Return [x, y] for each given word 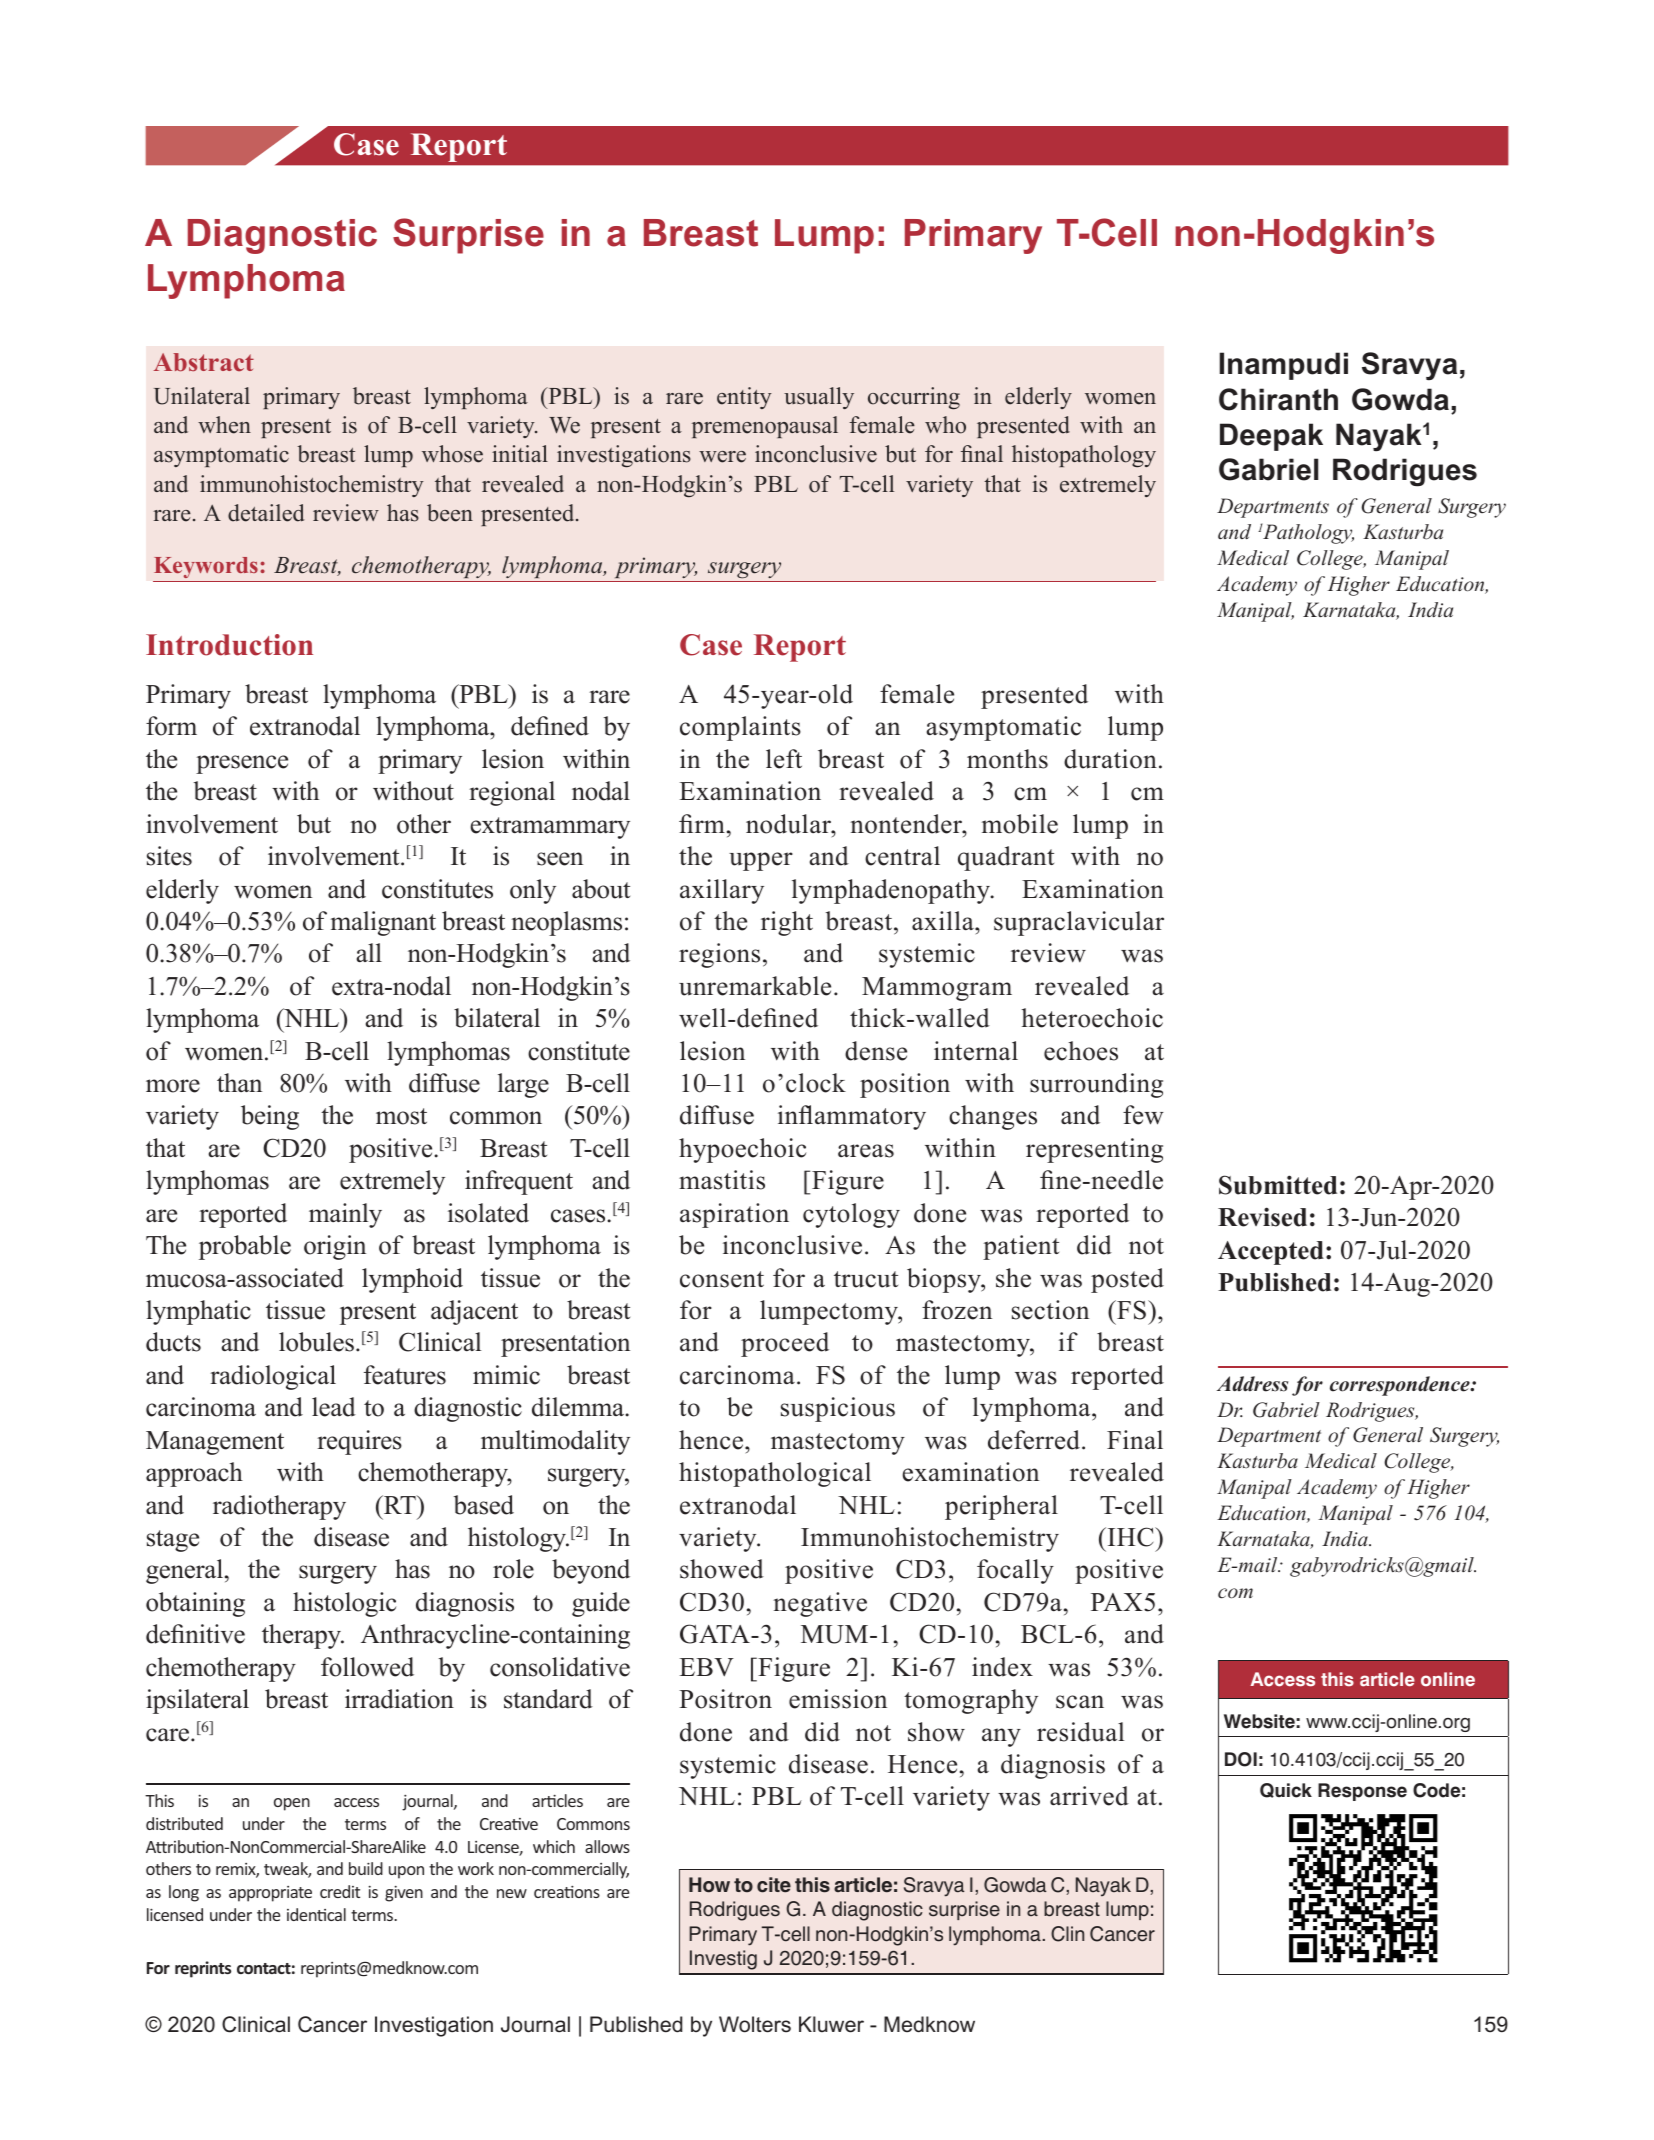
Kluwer [831, 2024]
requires [359, 1442]
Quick [1286, 1790]
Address [1252, 1384]
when [224, 425]
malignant [383, 923]
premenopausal [765, 427]
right [787, 923]
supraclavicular [1079, 923]
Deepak [1271, 437]
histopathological [775, 1474]
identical [316, 1914]
